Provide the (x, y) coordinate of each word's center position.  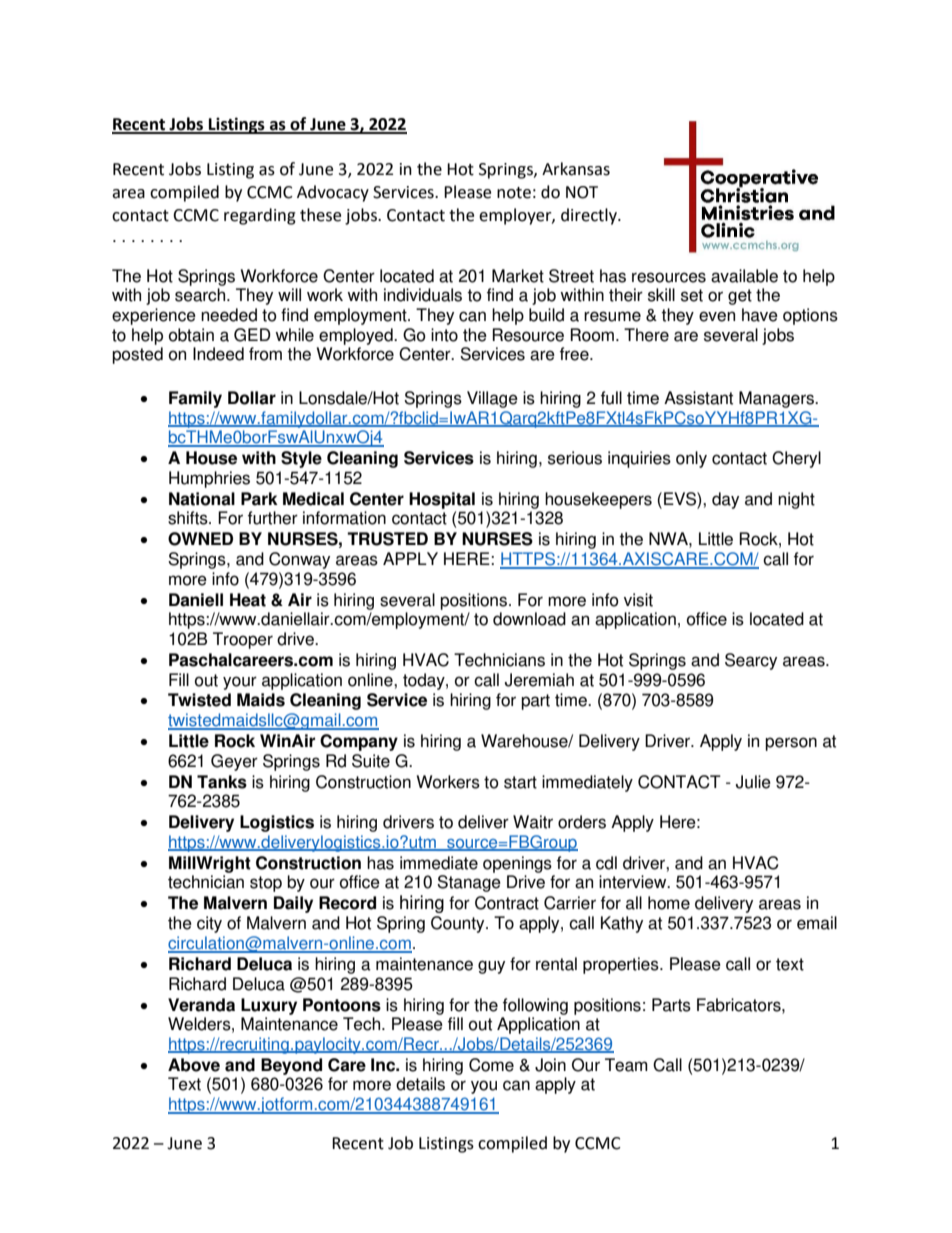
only (691, 459)
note (514, 193)
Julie (753, 782)
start (520, 782)
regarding (260, 216)
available (744, 276)
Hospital (442, 500)
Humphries (209, 479)
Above (194, 1065)
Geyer (234, 762)
